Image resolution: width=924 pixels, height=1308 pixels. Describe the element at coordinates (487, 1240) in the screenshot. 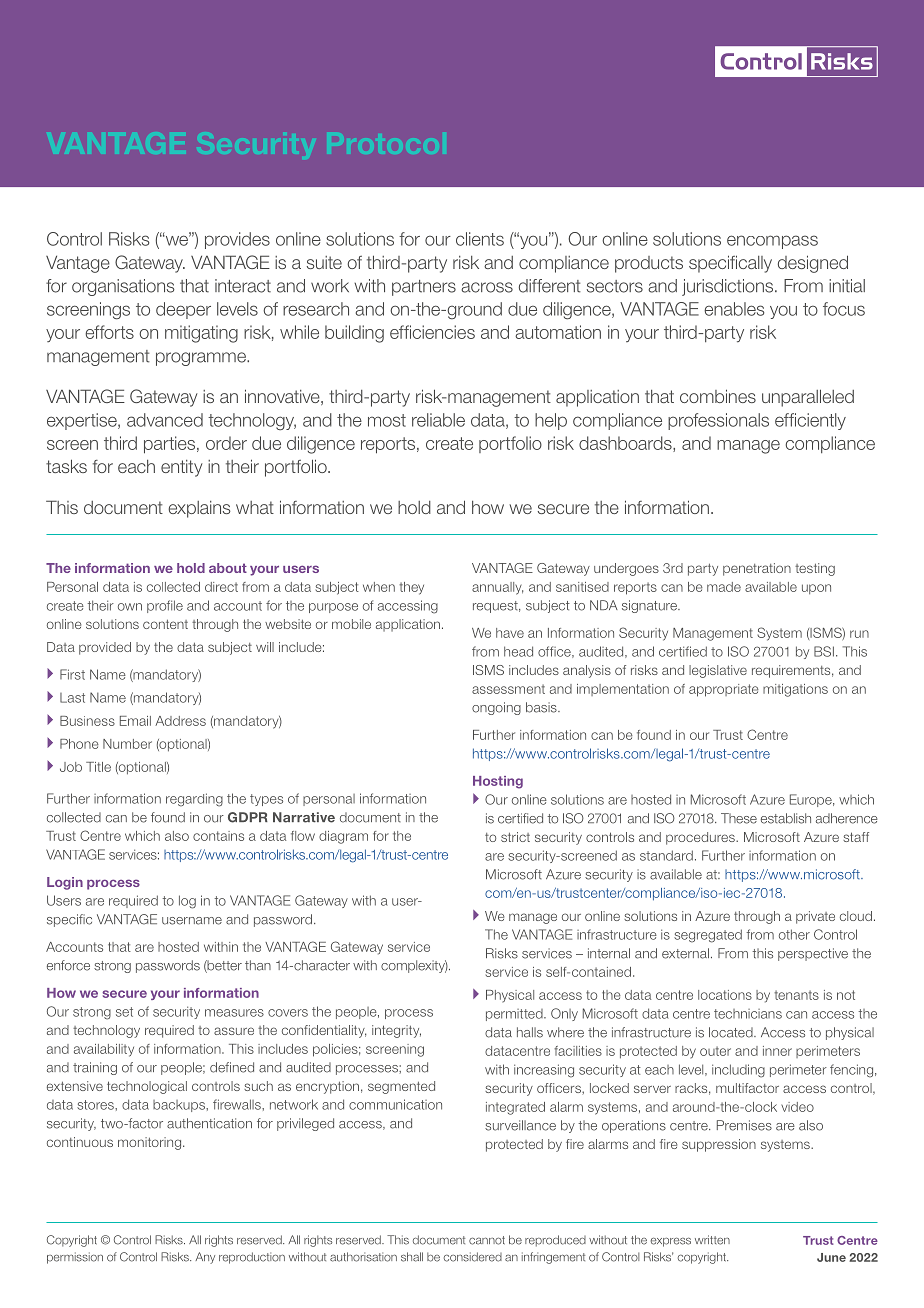

I see `cannot` at that location.
